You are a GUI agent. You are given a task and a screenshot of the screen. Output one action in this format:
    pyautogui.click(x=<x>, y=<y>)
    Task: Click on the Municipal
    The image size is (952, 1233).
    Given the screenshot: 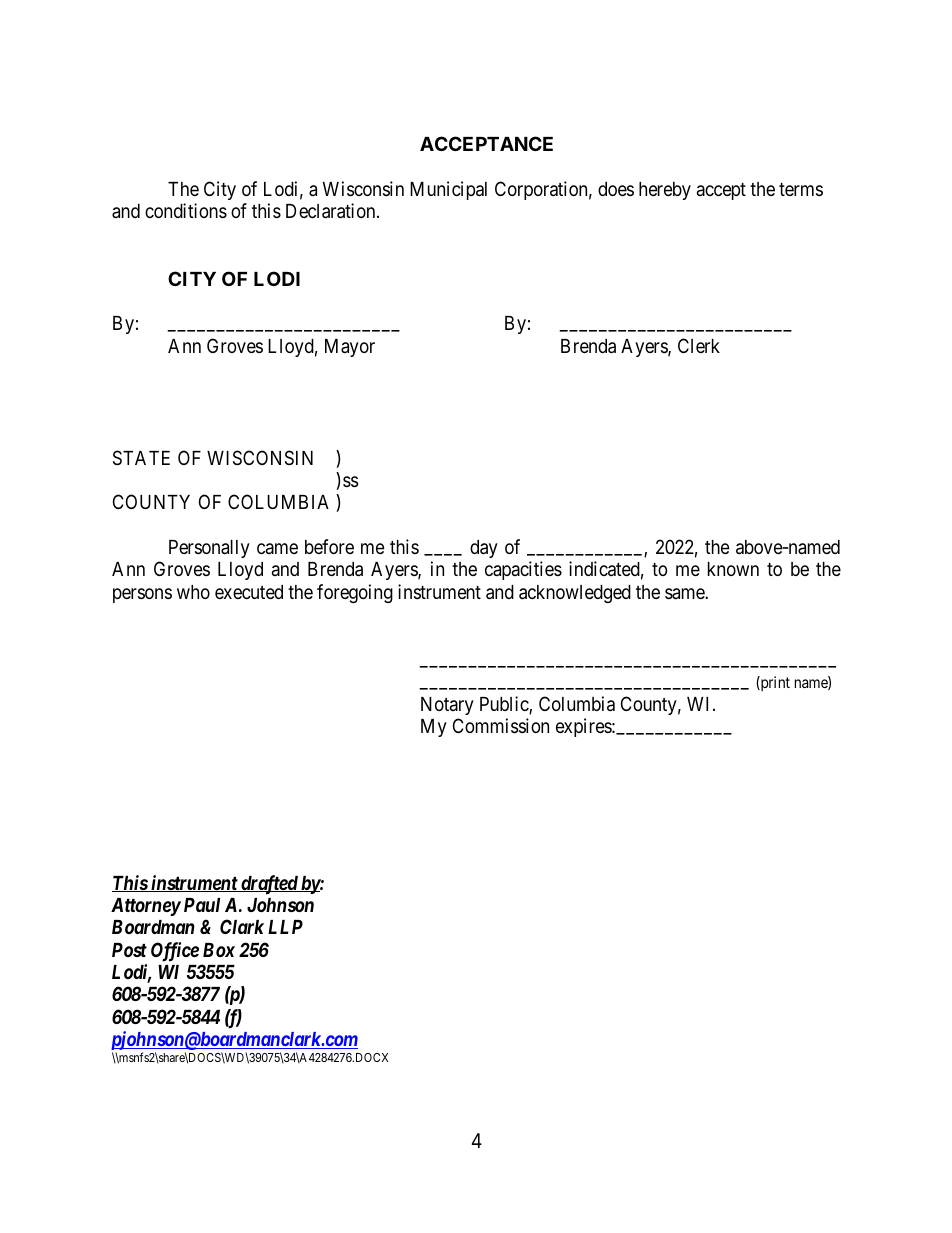 What is the action you would take?
    pyautogui.click(x=448, y=190)
